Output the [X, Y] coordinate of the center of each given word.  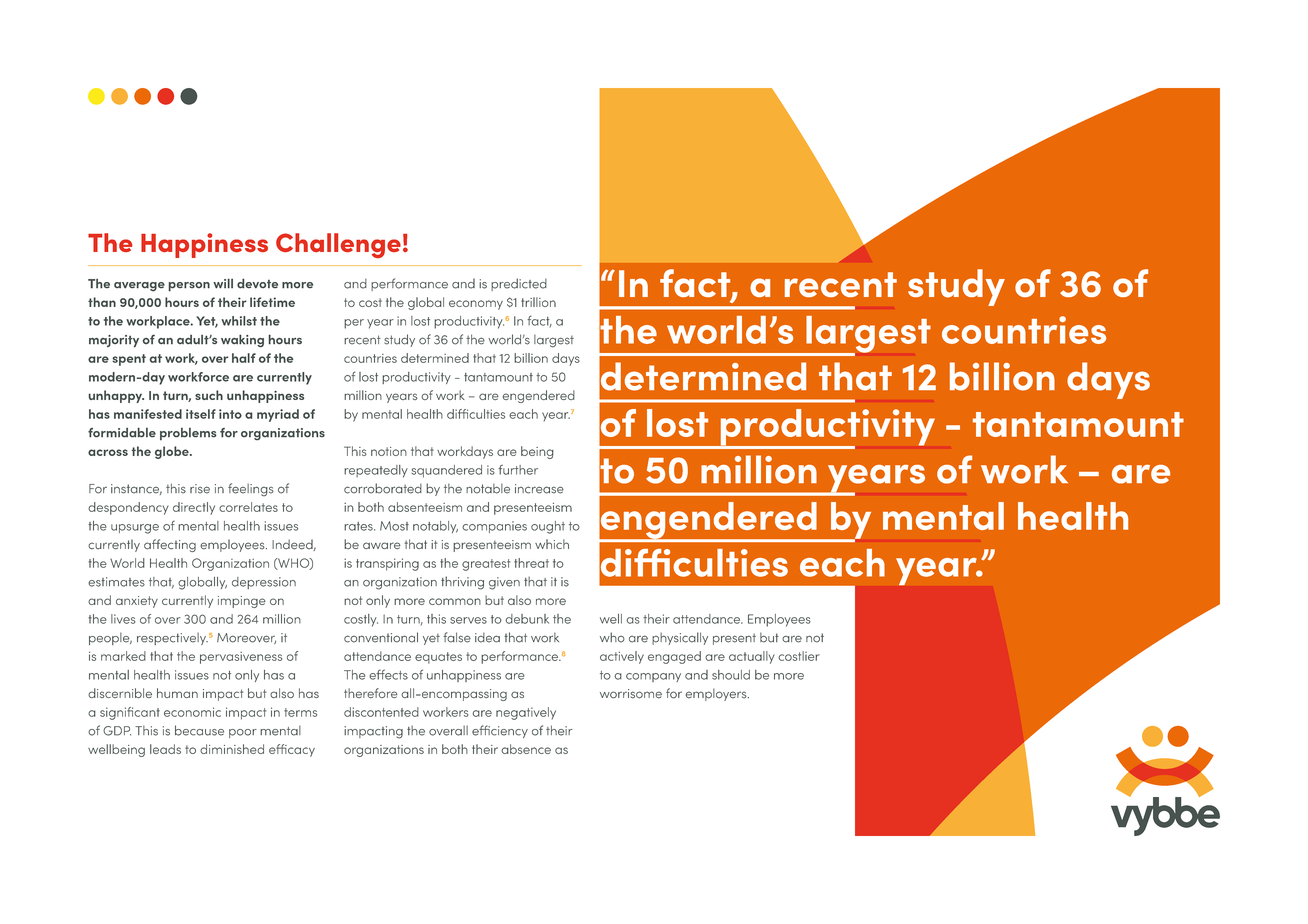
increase [539, 489]
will [223, 283]
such [209, 395]
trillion [538, 302]
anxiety [137, 602]
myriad [278, 415]
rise [200, 489]
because [199, 730]
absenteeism [425, 507]
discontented [381, 712]
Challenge [338, 245]
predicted [519, 284]
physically [680, 638]
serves [468, 620]
